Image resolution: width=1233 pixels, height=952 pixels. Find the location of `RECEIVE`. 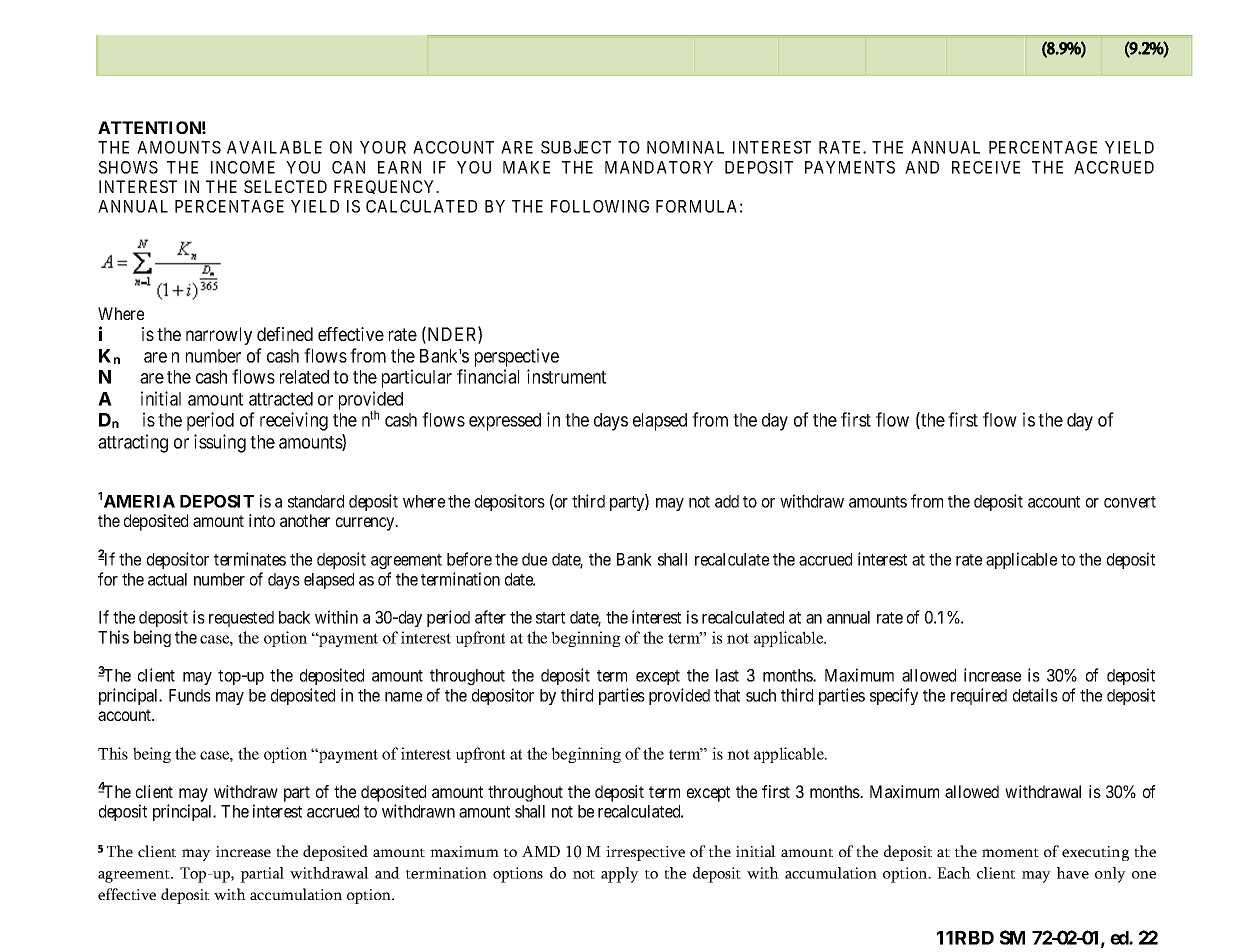

RECEIVE is located at coordinates (986, 167).
